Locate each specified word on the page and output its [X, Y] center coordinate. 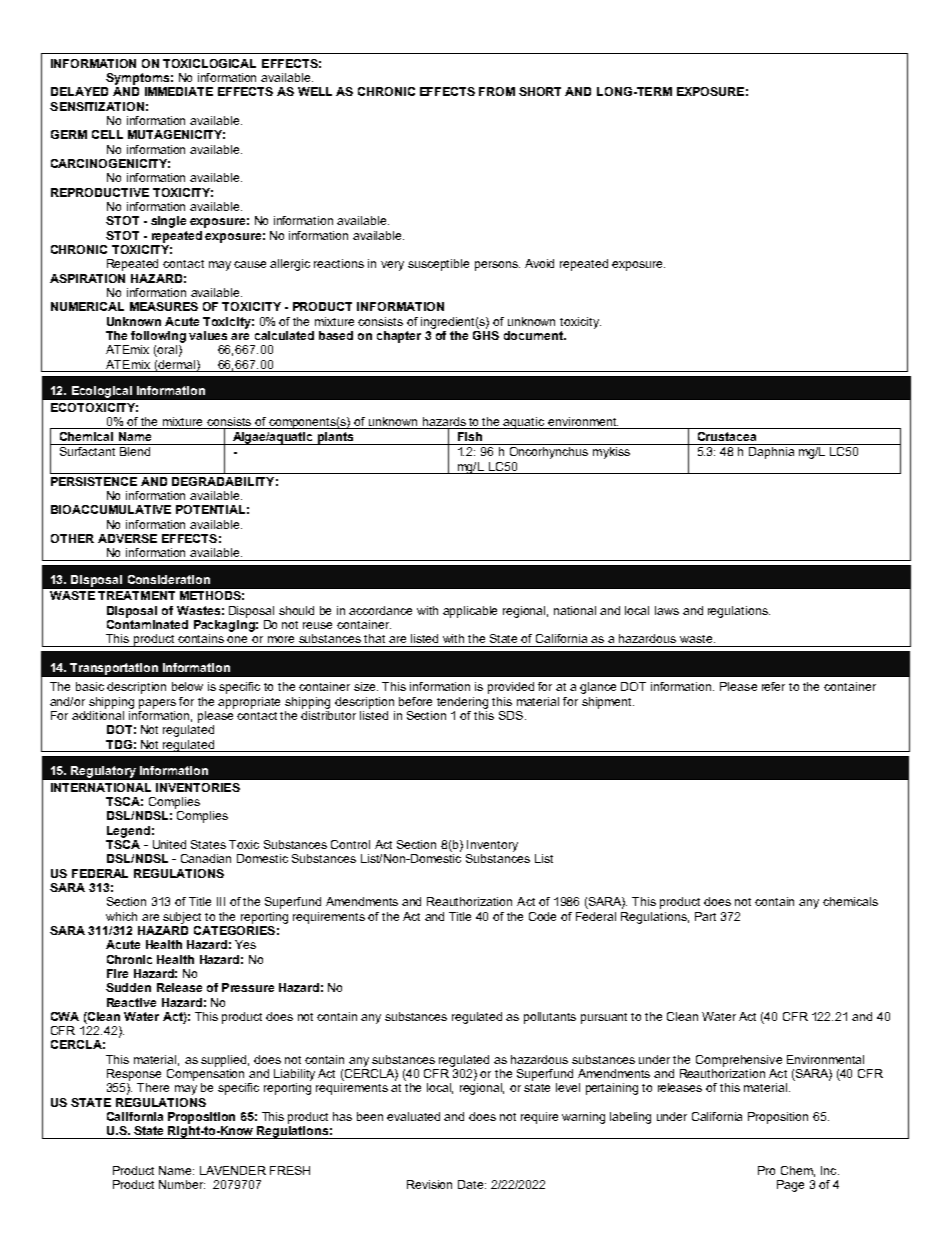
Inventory [492, 846]
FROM [497, 91]
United [169, 844]
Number [182, 1184]
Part [705, 916]
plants [336, 438]
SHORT [540, 91]
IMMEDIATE [179, 91]
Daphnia [771, 453]
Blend [135, 451]
